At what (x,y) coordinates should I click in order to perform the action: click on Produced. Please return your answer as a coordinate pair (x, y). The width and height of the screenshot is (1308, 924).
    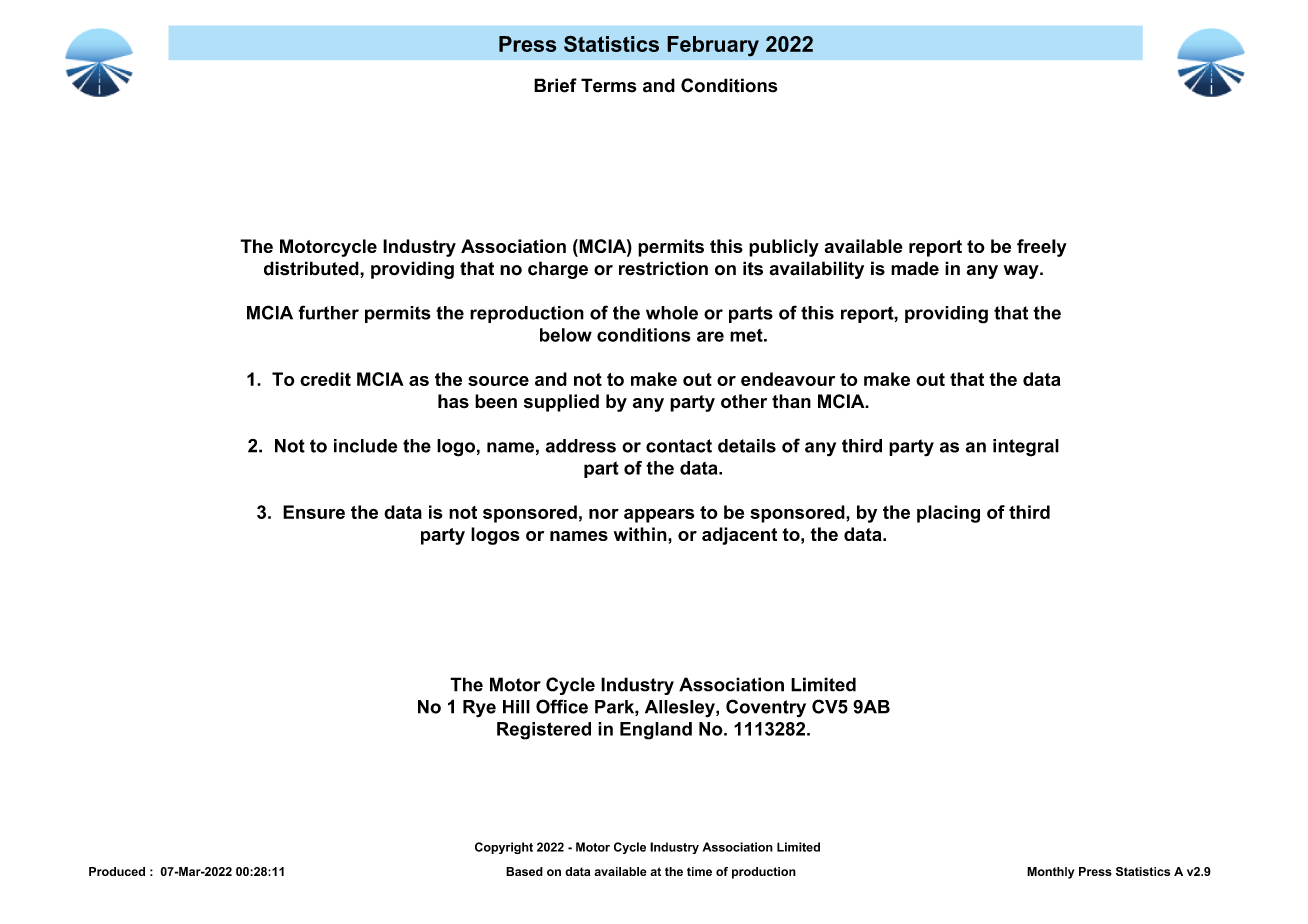
    Looking at the image, I should click on (117, 871).
